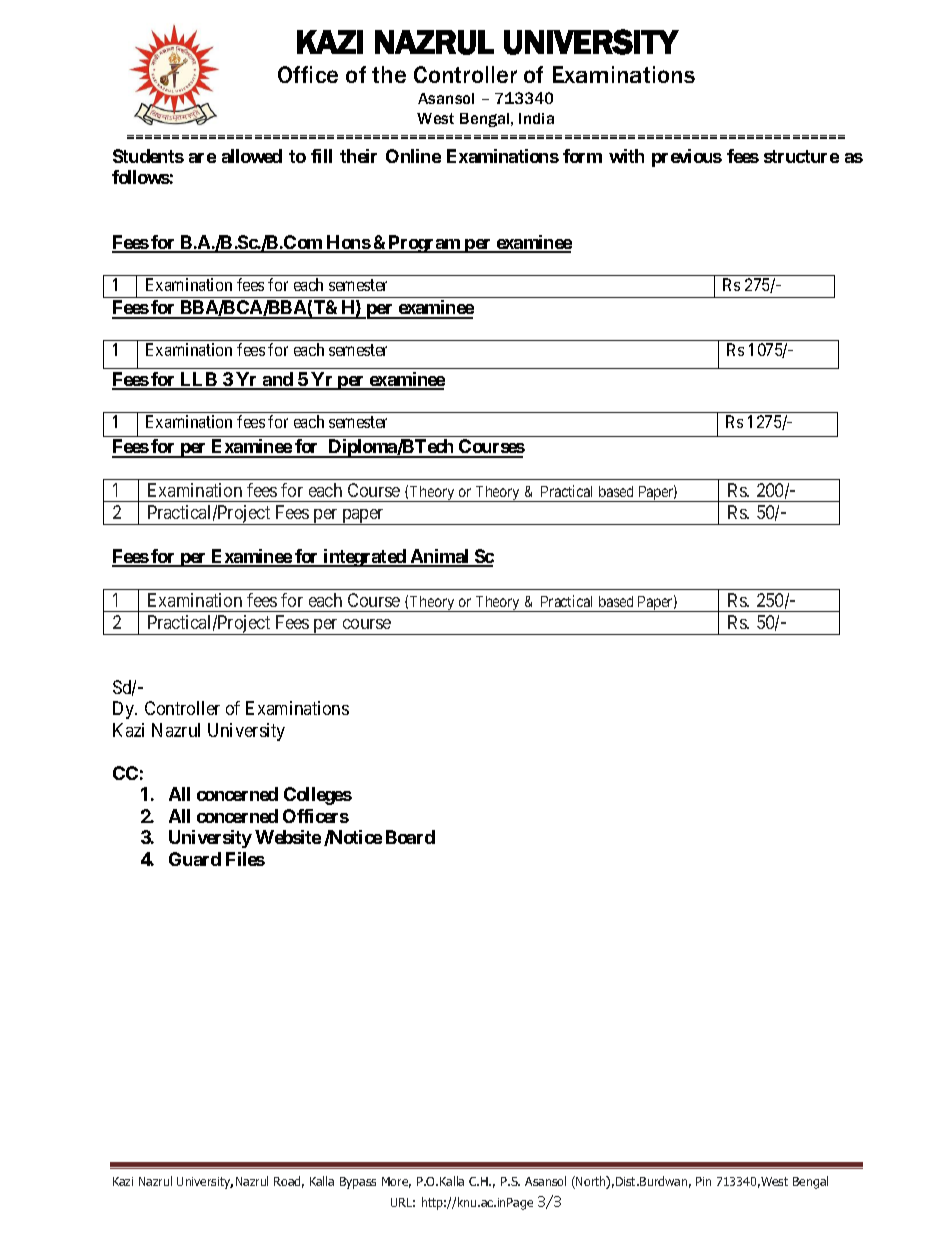  What do you see at coordinates (252, 156) in the image?
I see `allowed` at bounding box center [252, 156].
